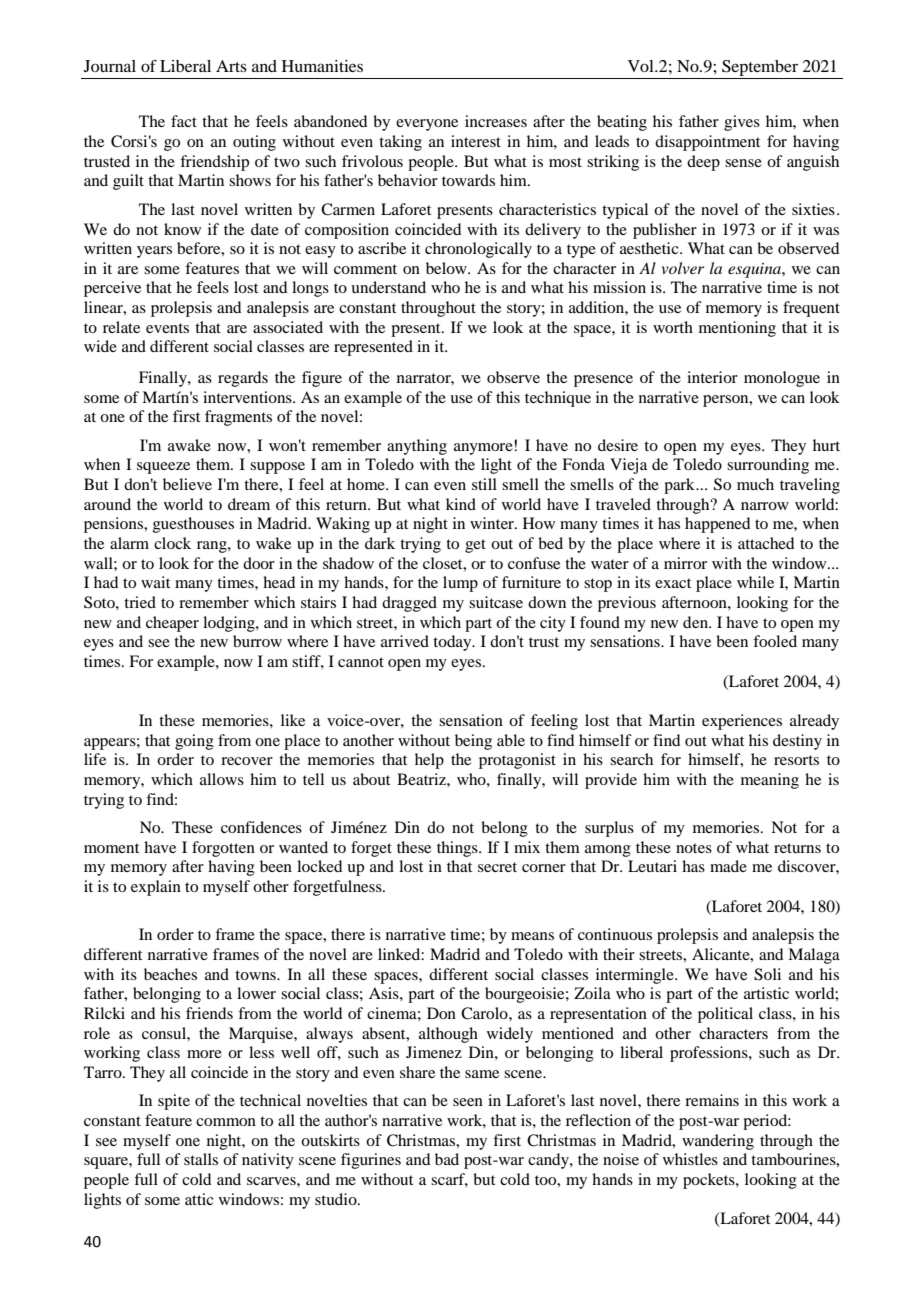  What do you see at coordinates (496, 121) in the image?
I see `increases` at bounding box center [496, 121].
